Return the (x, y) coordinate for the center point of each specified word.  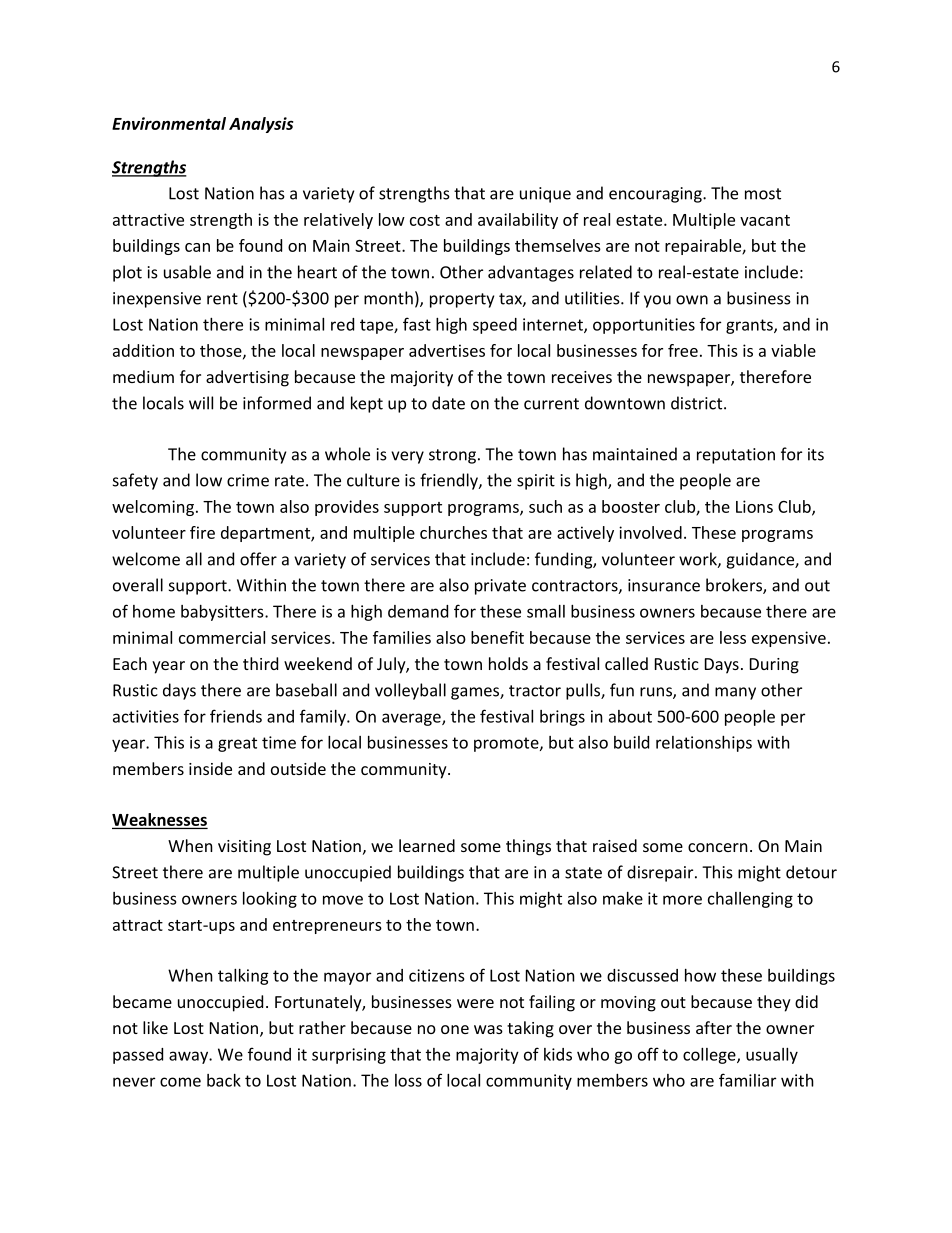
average (412, 719)
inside (210, 768)
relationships (704, 744)
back (224, 1080)
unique (545, 195)
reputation (736, 456)
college (710, 1056)
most (763, 194)
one (455, 1029)
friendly (450, 481)
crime (248, 480)
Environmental (169, 123)
